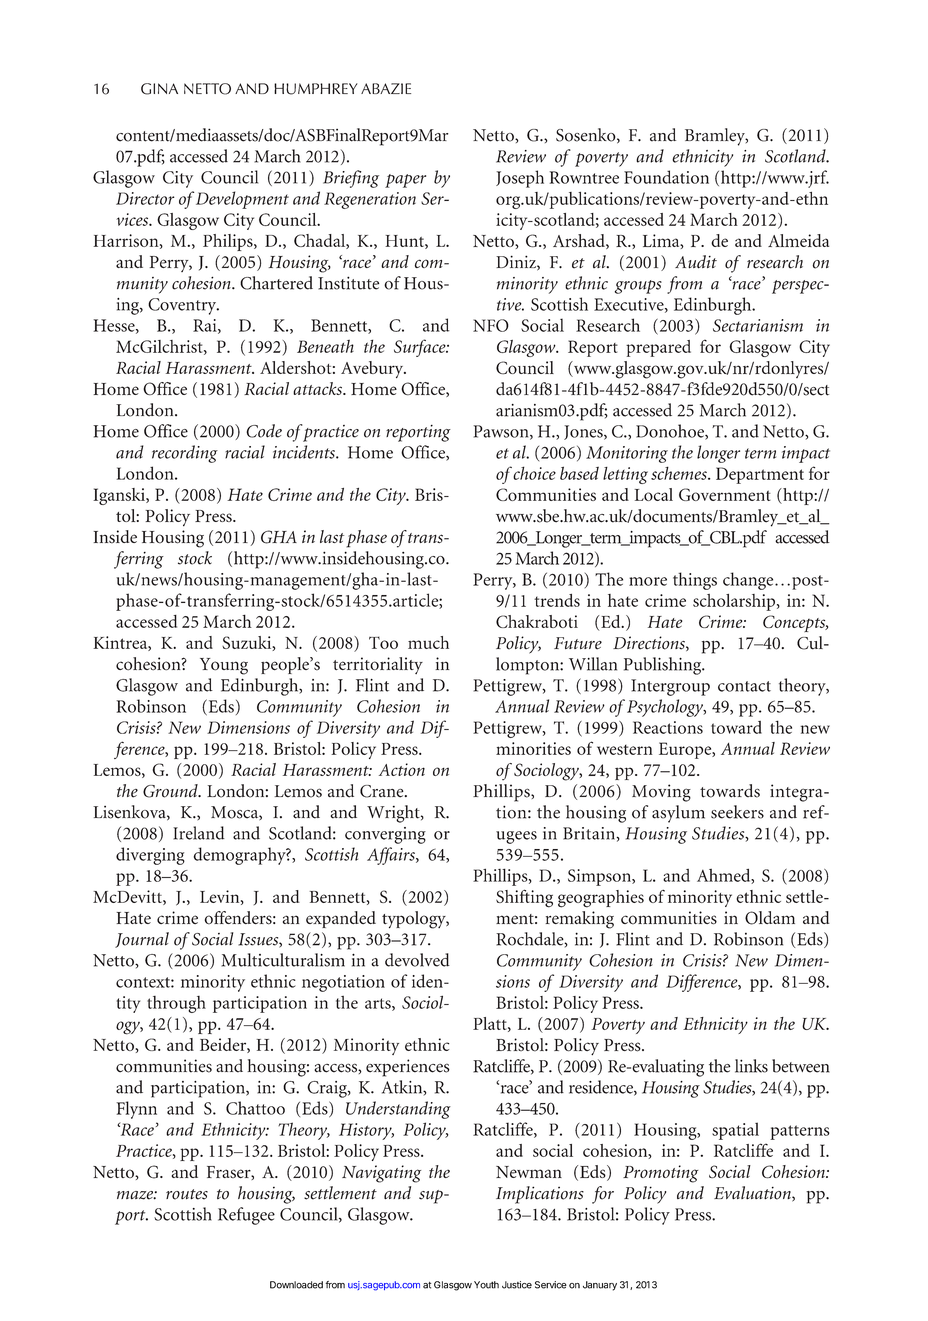 This screenshot has height=1321, width=928. I want to click on GINA, so click(159, 89).
